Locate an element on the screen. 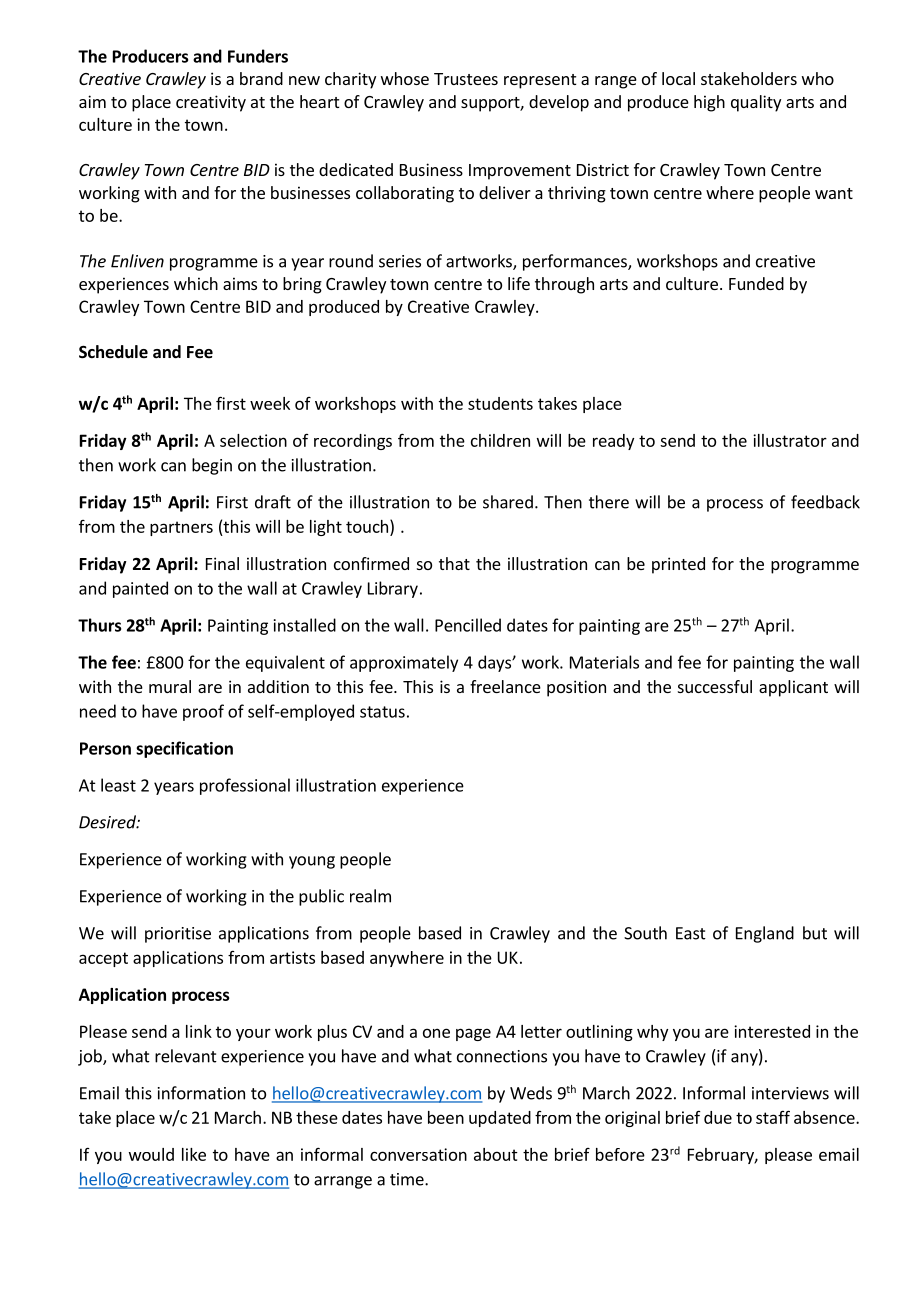 The image size is (924, 1307). painted is located at coordinates (140, 589).
